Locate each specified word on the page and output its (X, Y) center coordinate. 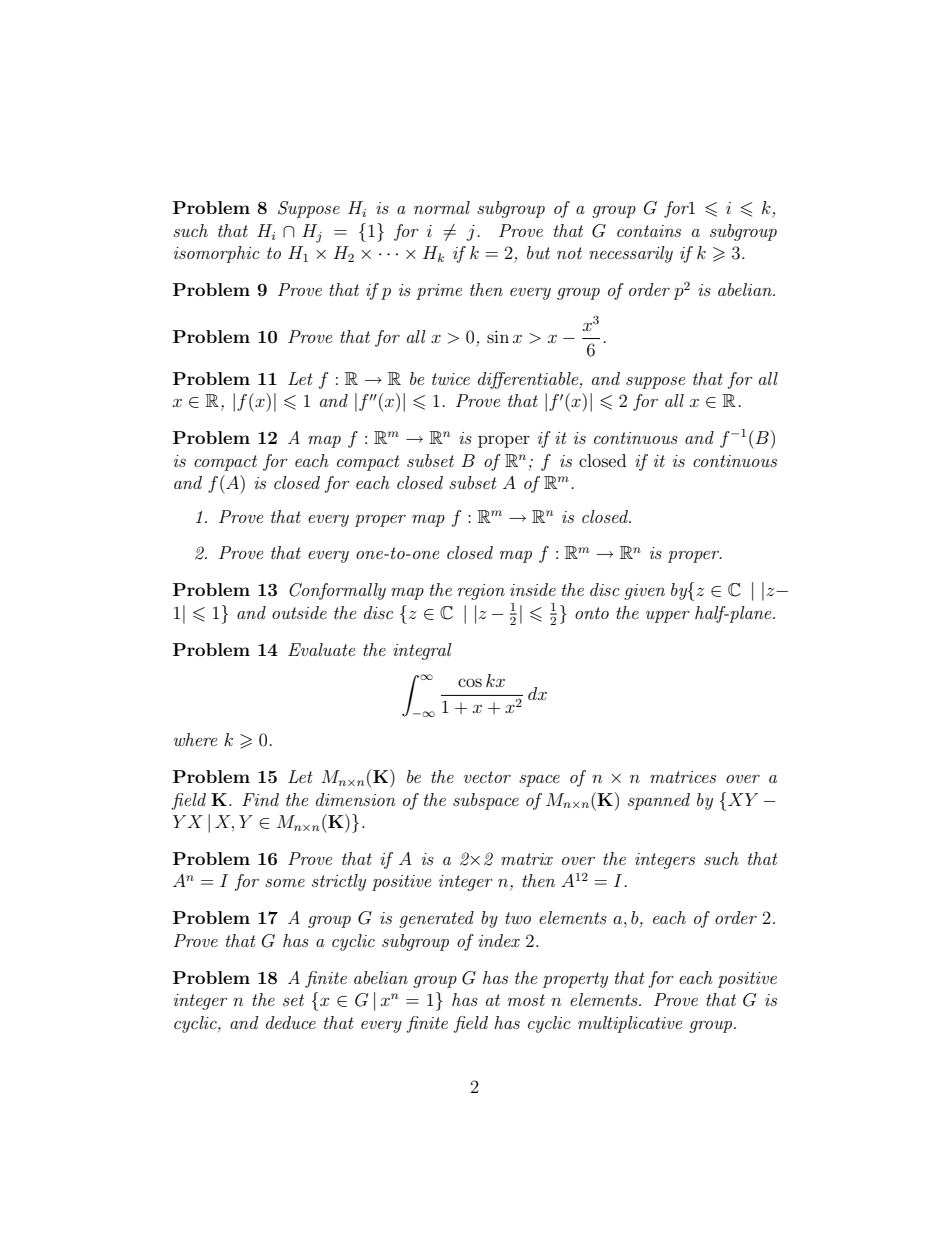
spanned (659, 801)
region (481, 592)
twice (451, 379)
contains (649, 231)
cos (470, 682)
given (644, 592)
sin (498, 336)
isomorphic (217, 254)
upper (668, 617)
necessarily (631, 254)
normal (442, 207)
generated (436, 919)
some (285, 883)
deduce (291, 1022)
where (195, 739)
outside (299, 612)
